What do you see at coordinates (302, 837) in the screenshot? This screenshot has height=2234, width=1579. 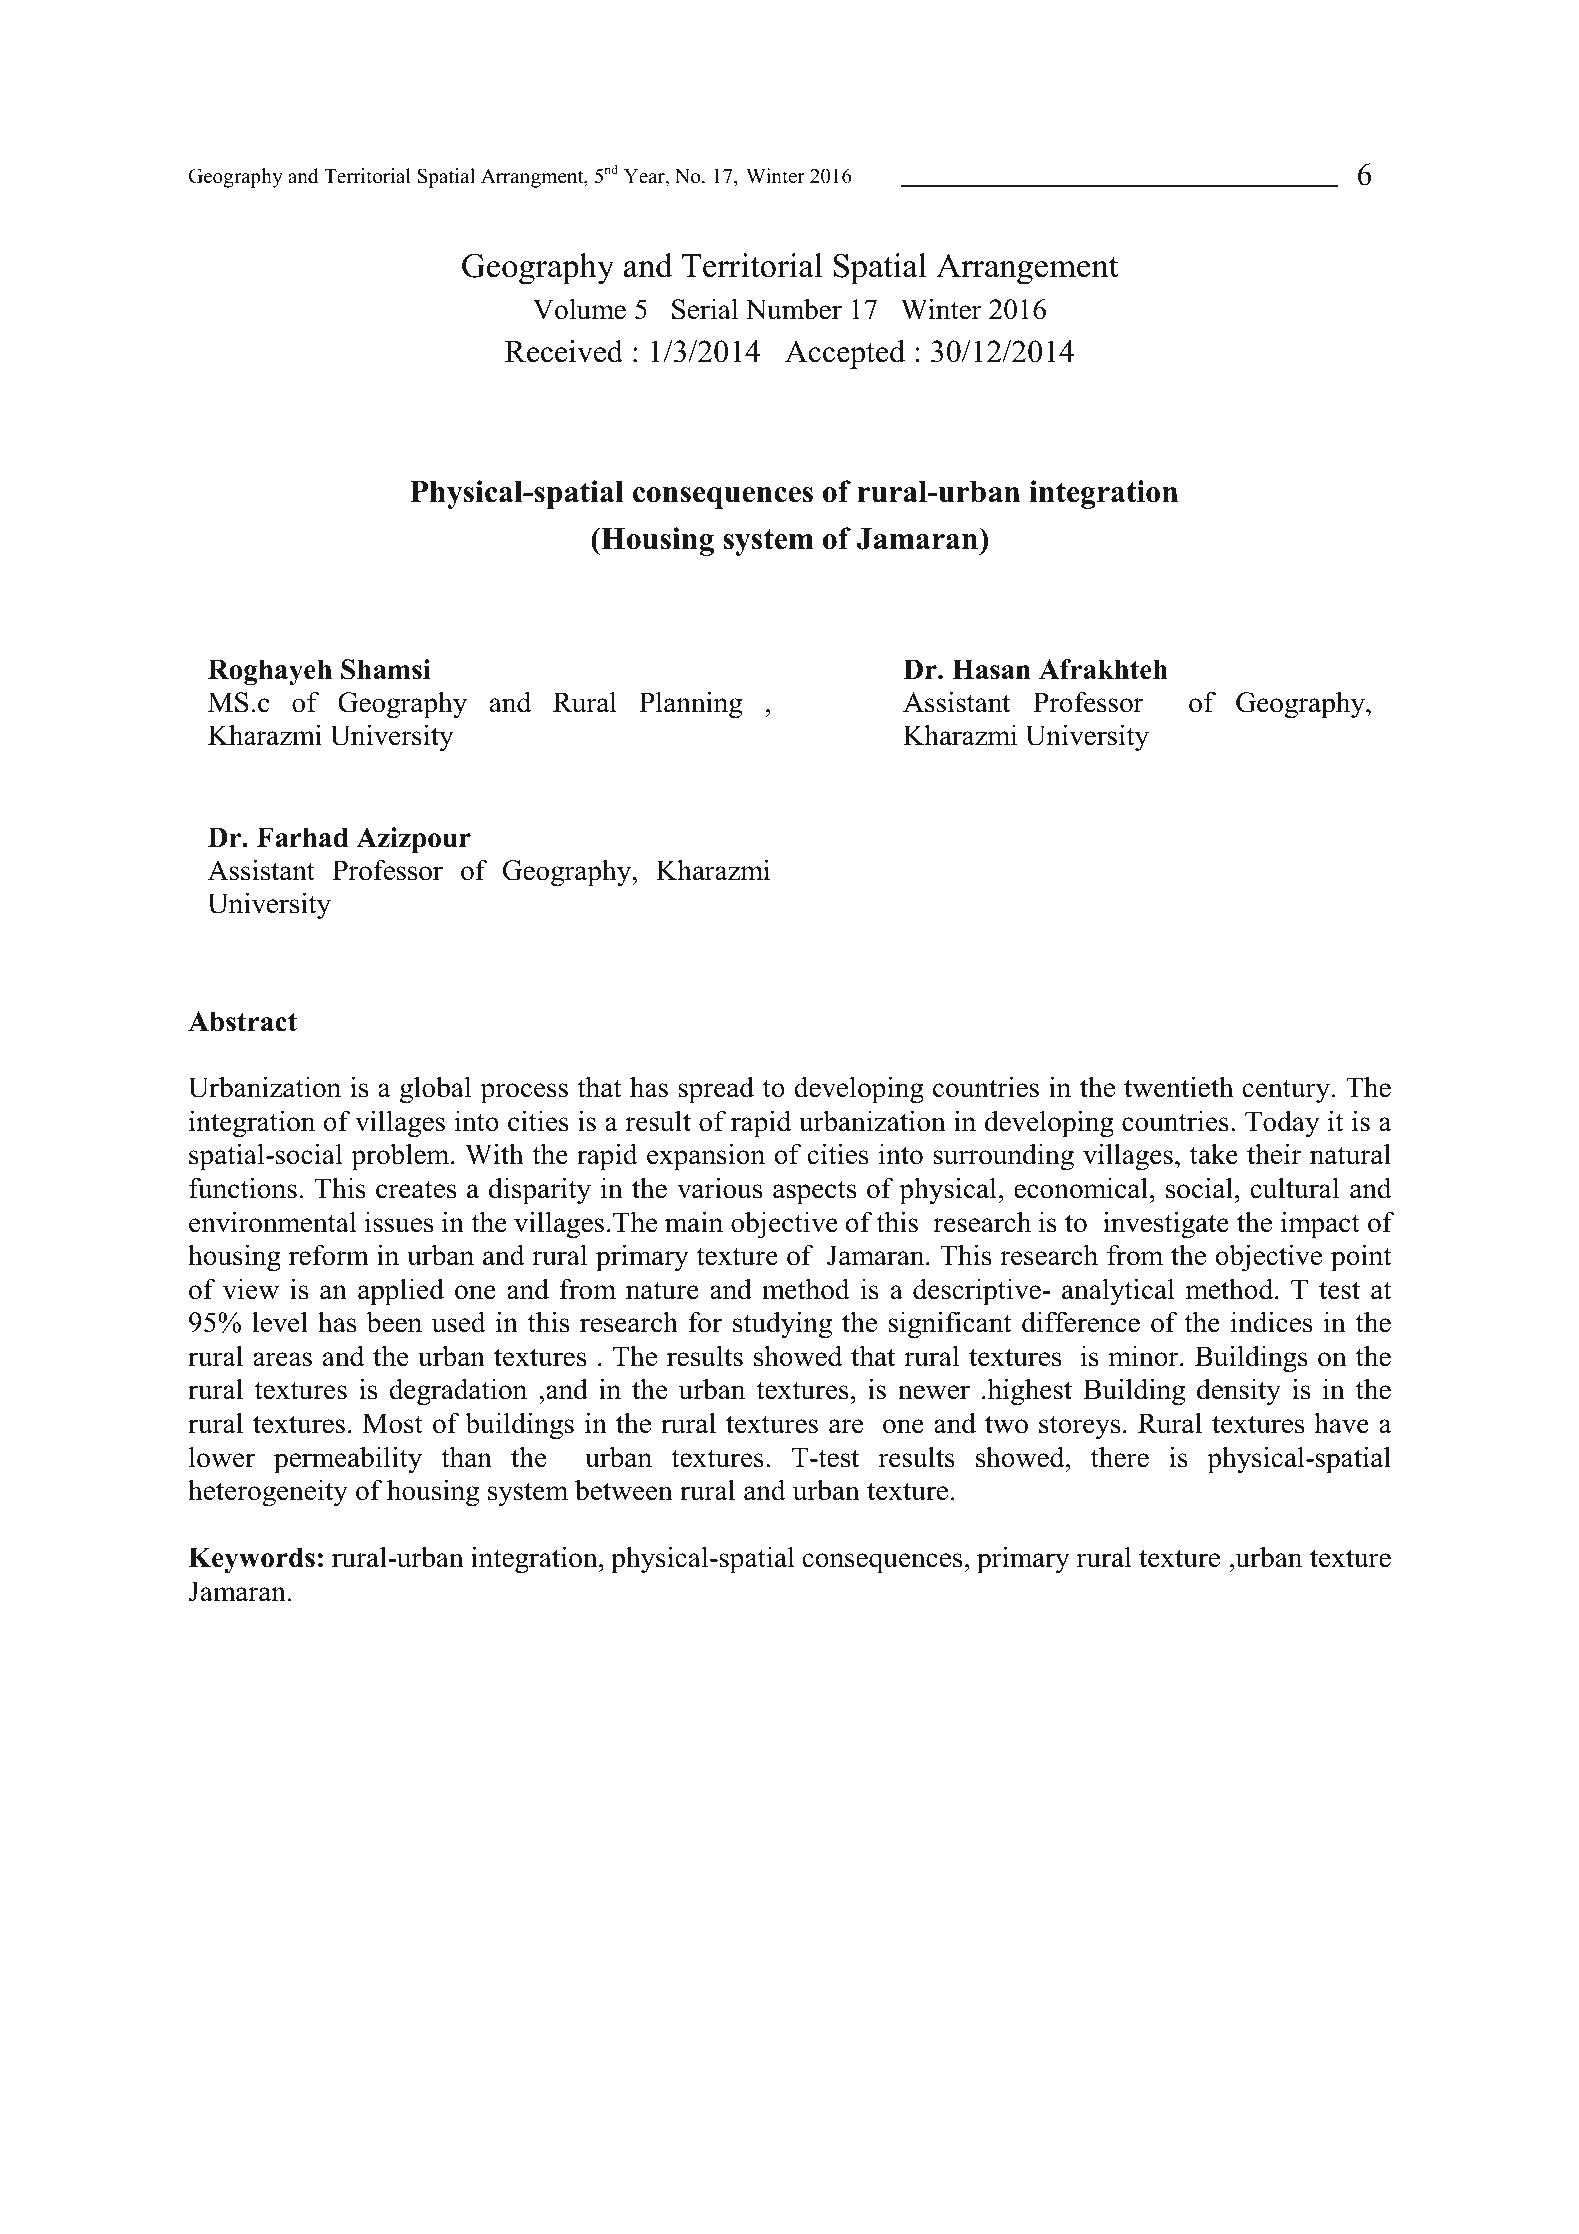 I see `Farhad` at bounding box center [302, 837].
